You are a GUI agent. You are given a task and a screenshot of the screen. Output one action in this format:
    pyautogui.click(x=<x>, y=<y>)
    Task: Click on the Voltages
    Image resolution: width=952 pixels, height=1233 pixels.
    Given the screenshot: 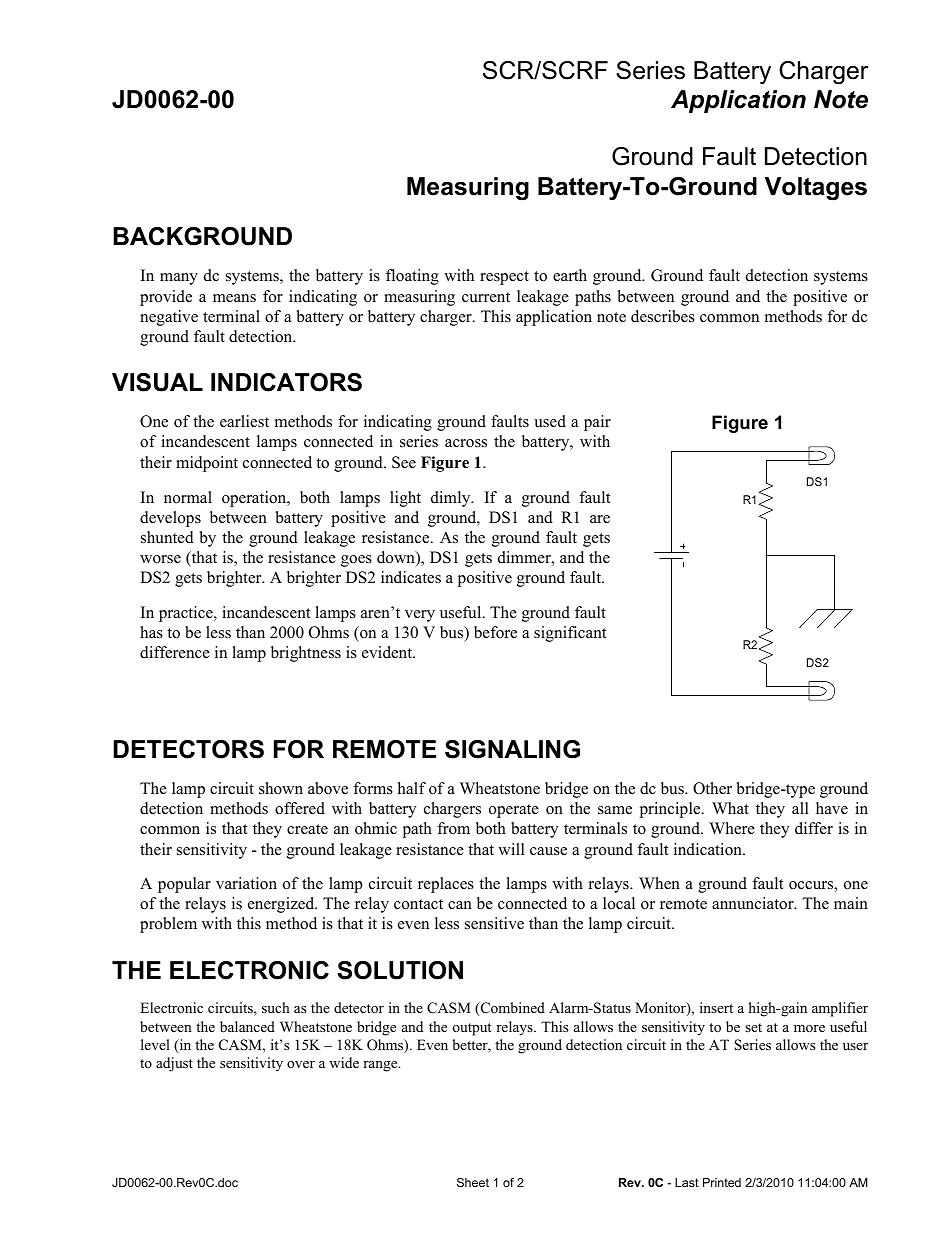 What is the action you would take?
    pyautogui.click(x=816, y=189)
